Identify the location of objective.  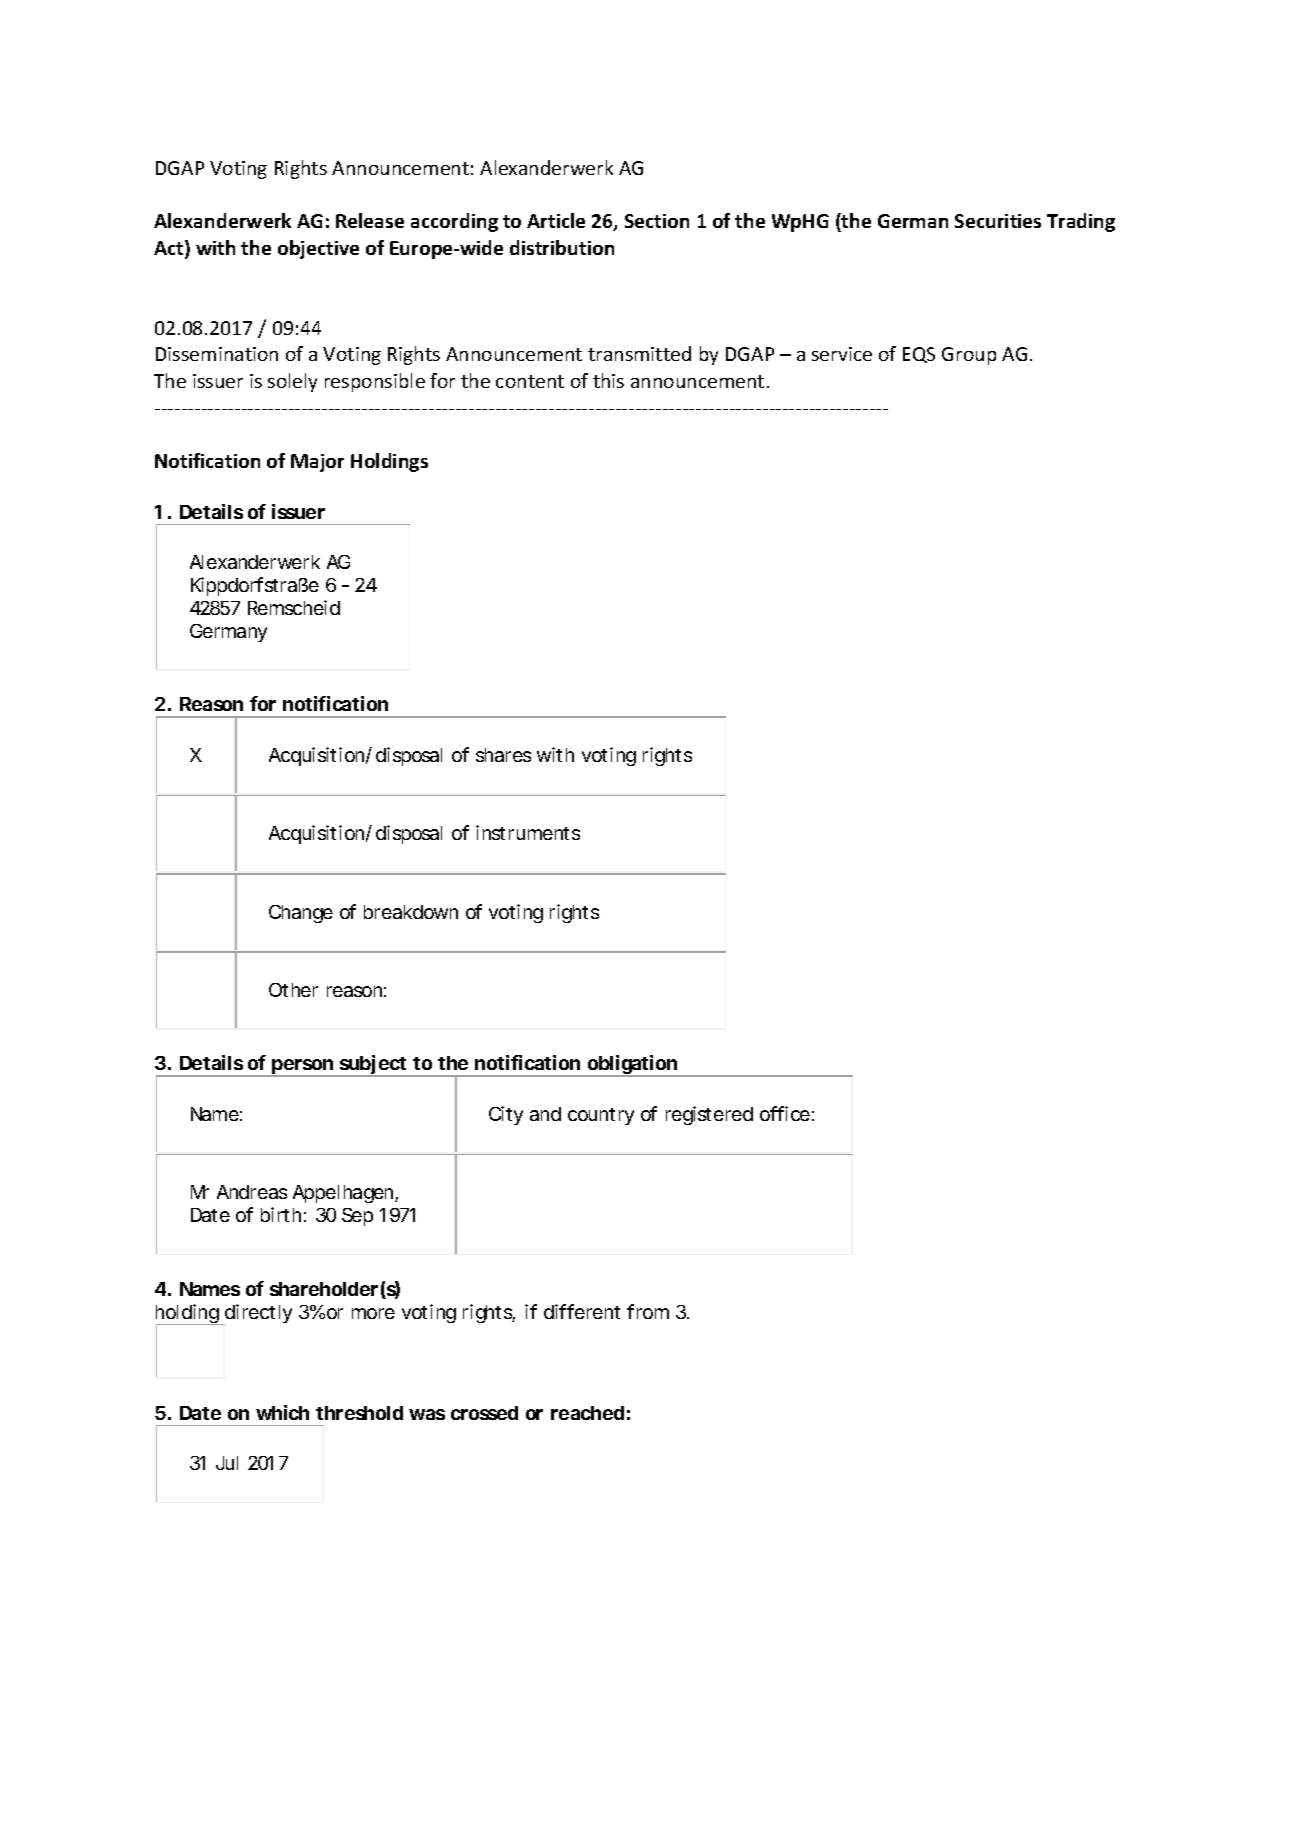
(318, 249).
